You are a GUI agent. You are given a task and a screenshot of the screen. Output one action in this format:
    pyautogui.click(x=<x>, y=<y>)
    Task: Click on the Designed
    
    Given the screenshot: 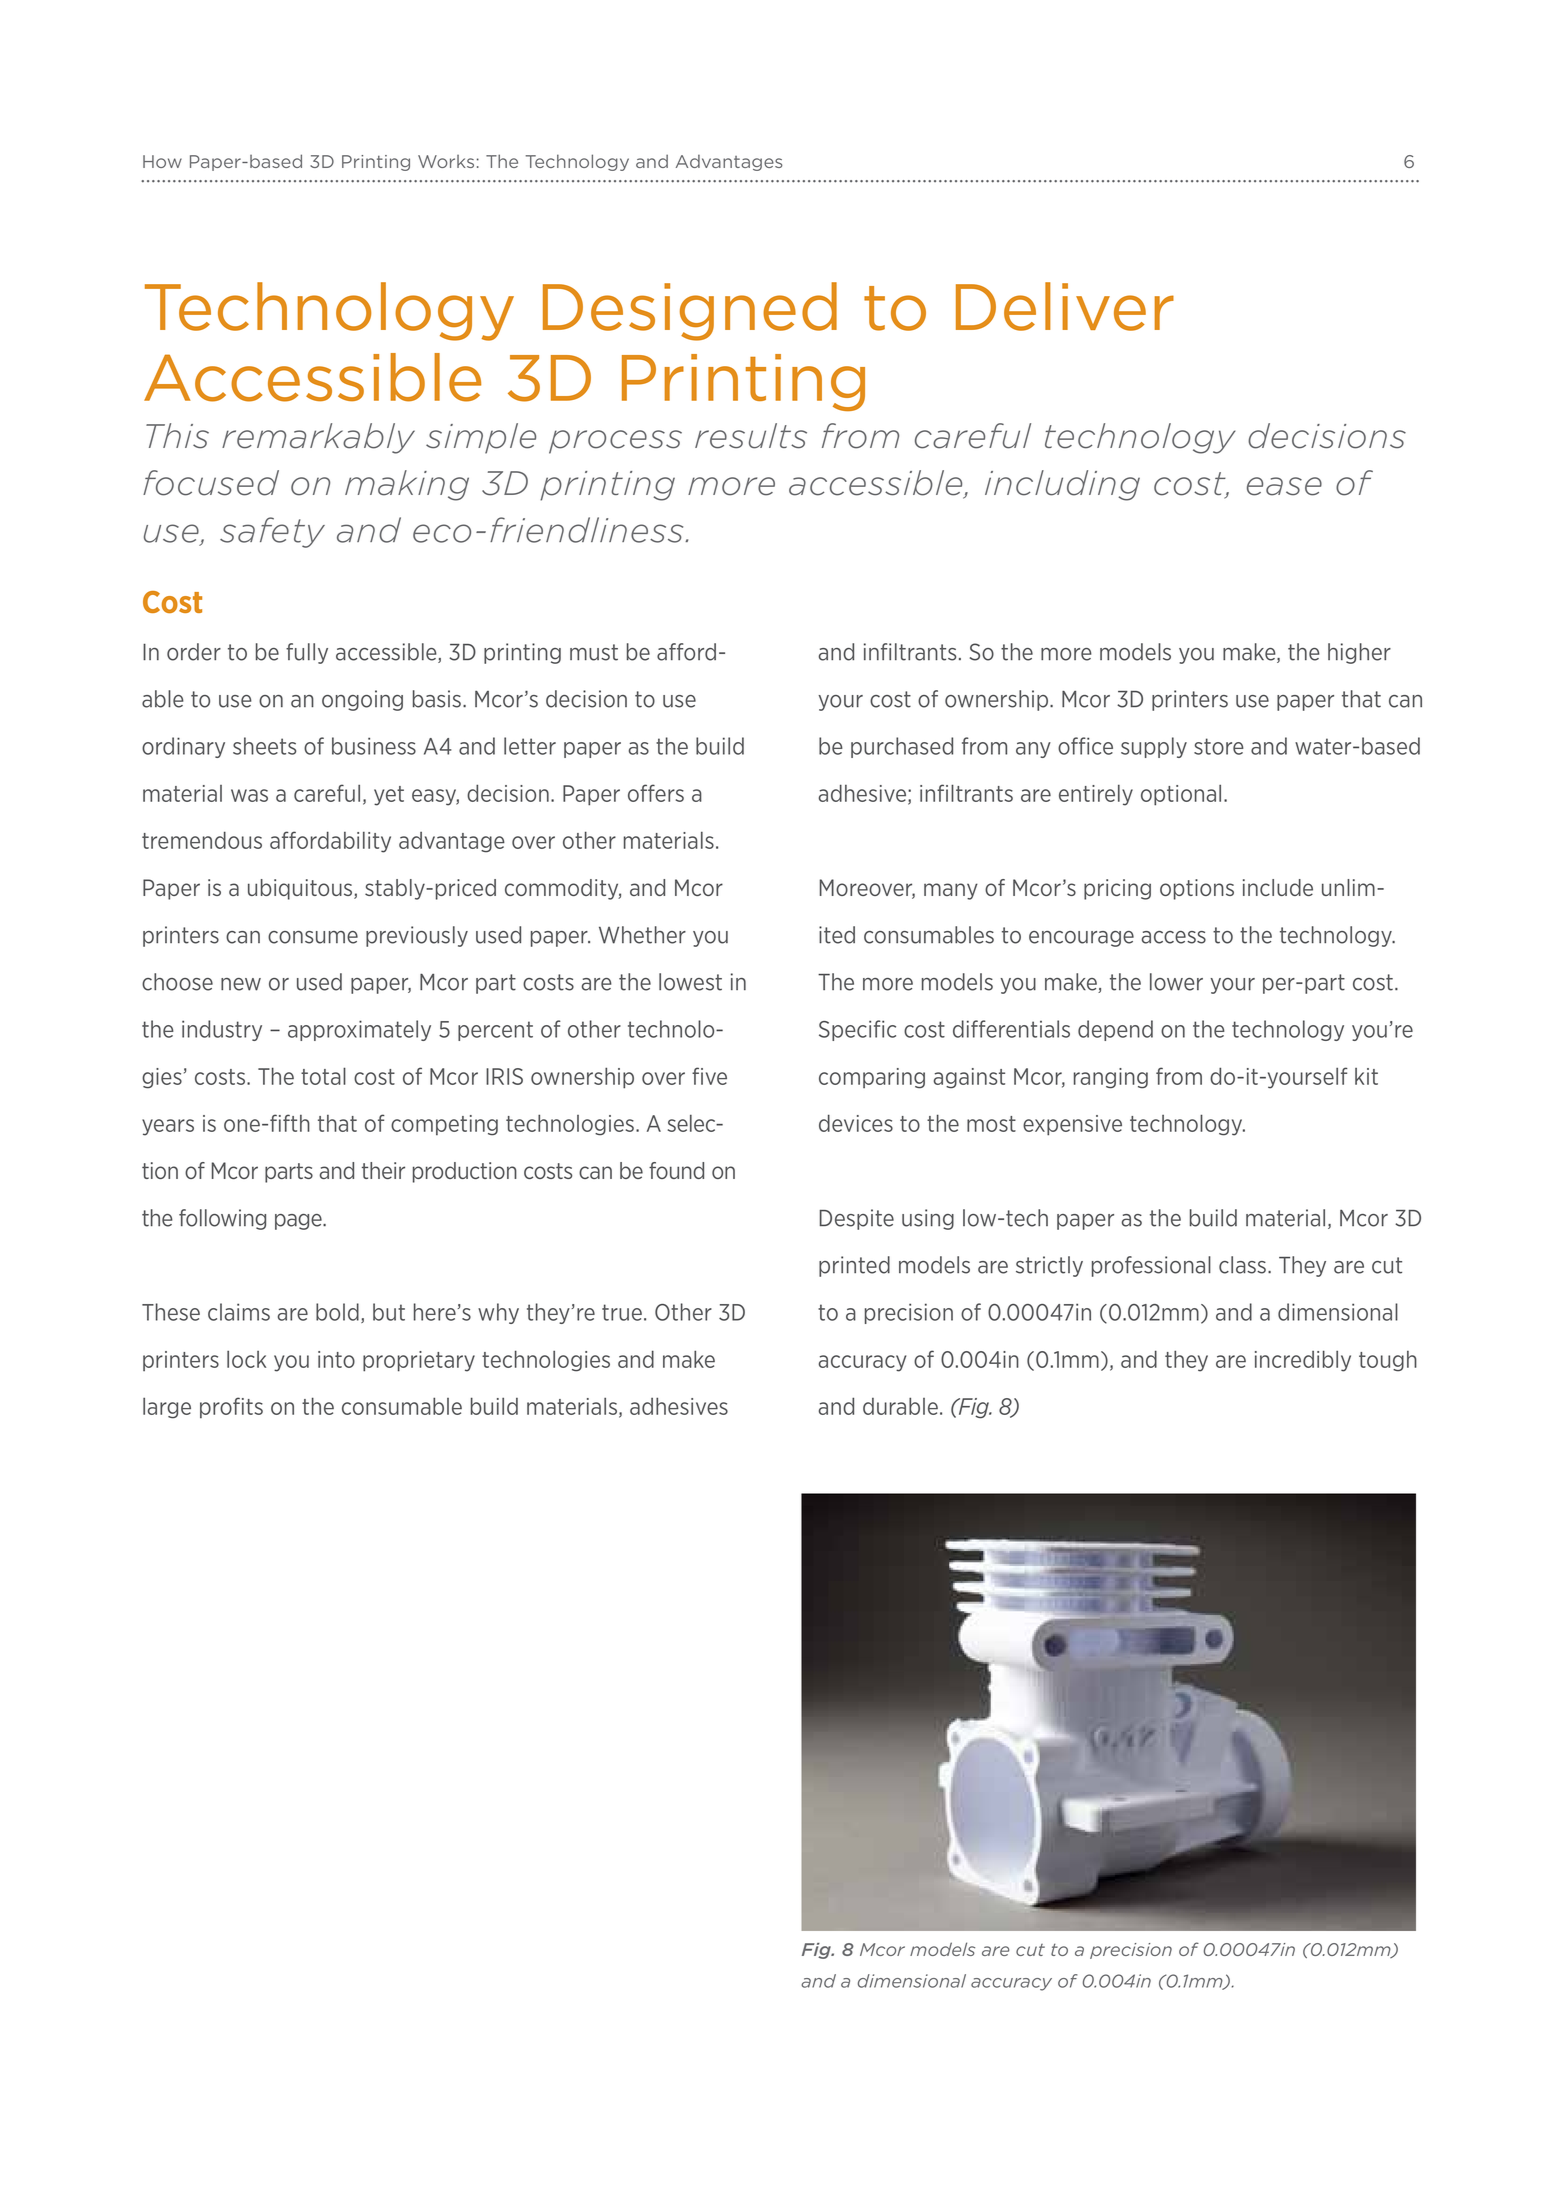 What is the action you would take?
    pyautogui.click(x=690, y=311)
